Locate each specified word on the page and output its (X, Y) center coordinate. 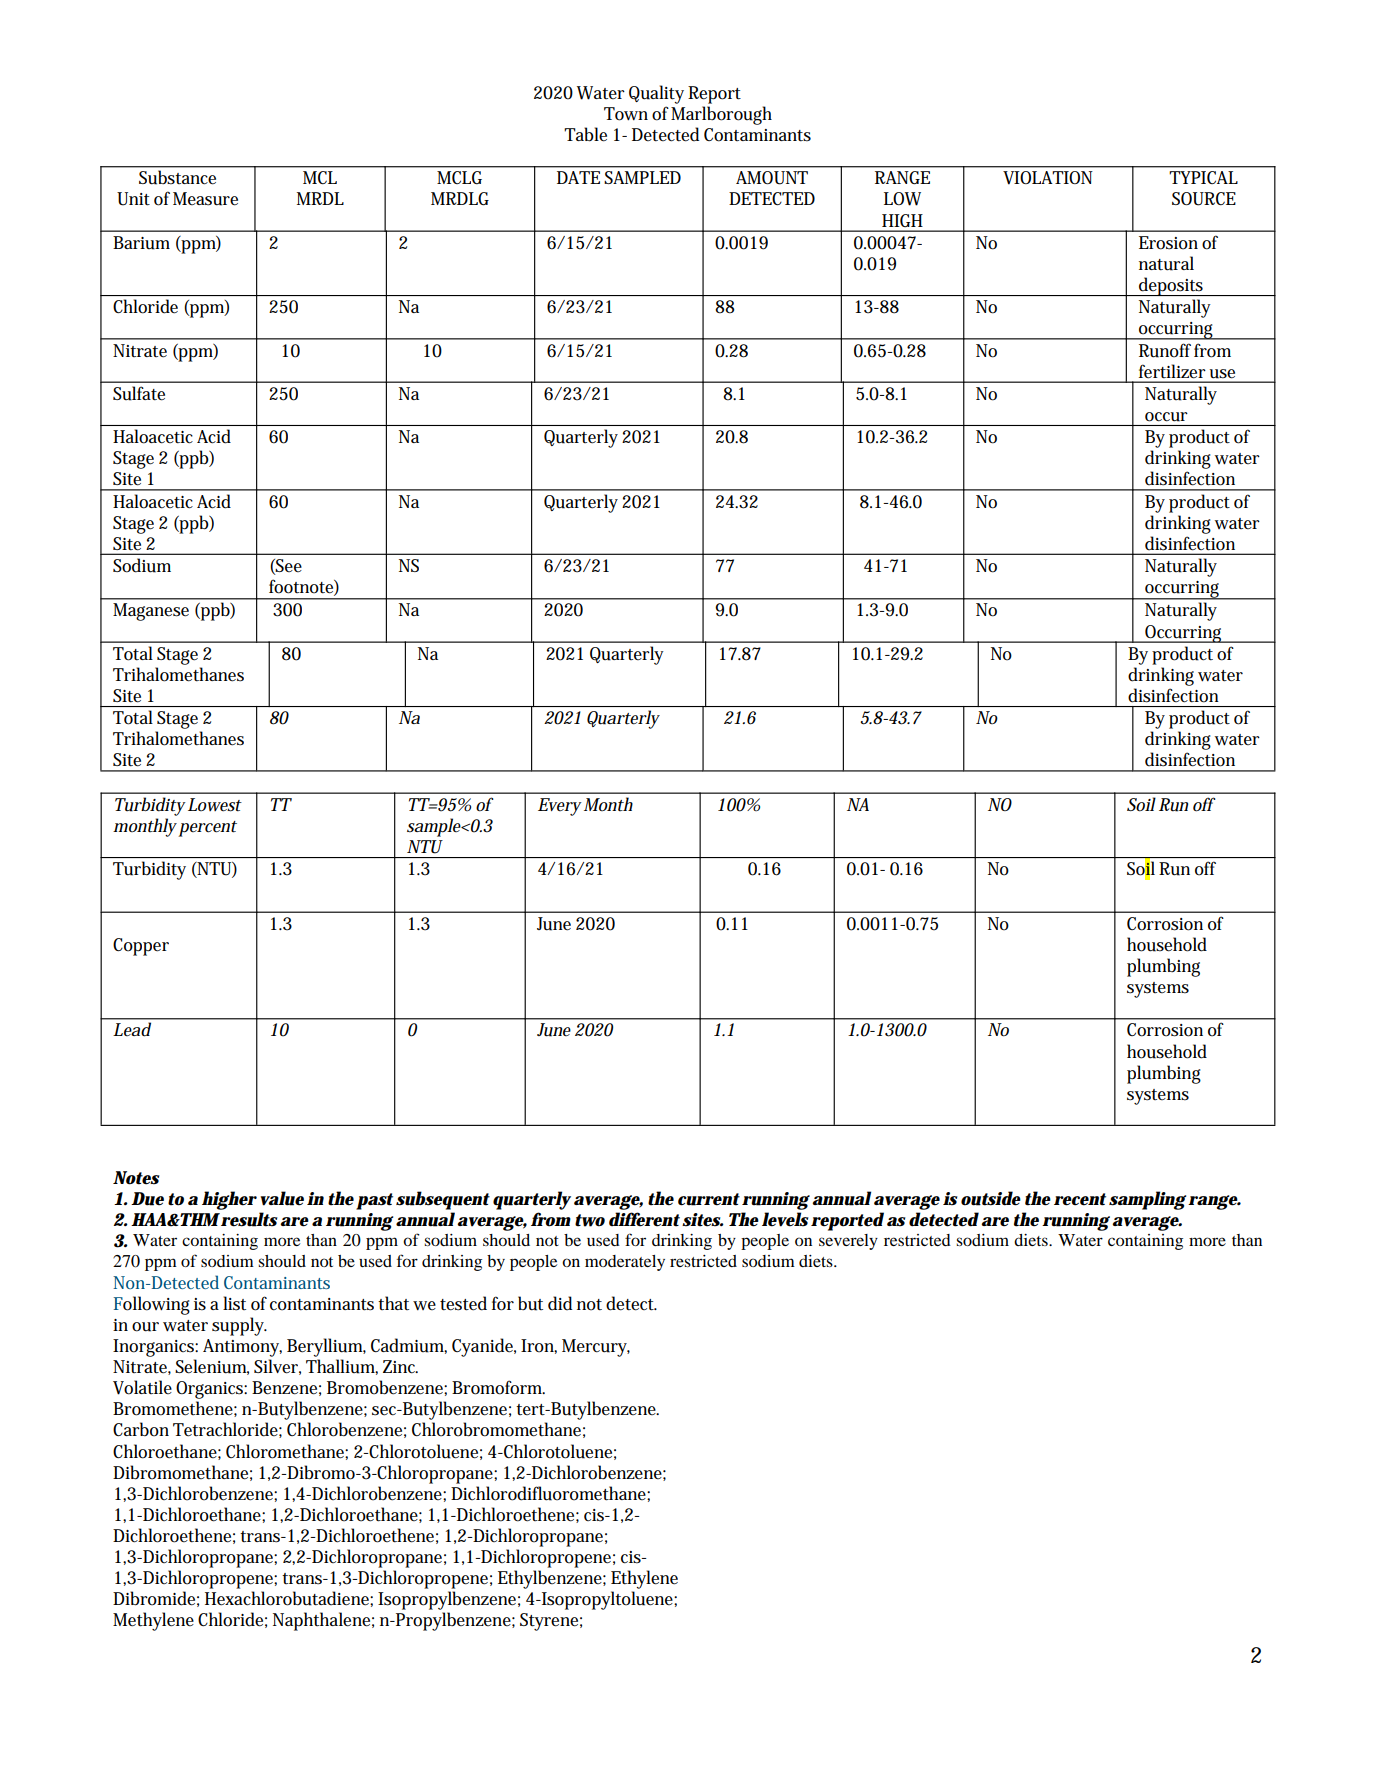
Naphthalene (321, 1621)
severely (848, 1242)
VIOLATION (1048, 178)
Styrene (549, 1622)
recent (1080, 1199)
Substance (177, 177)
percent (207, 829)
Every (560, 807)
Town (626, 114)
